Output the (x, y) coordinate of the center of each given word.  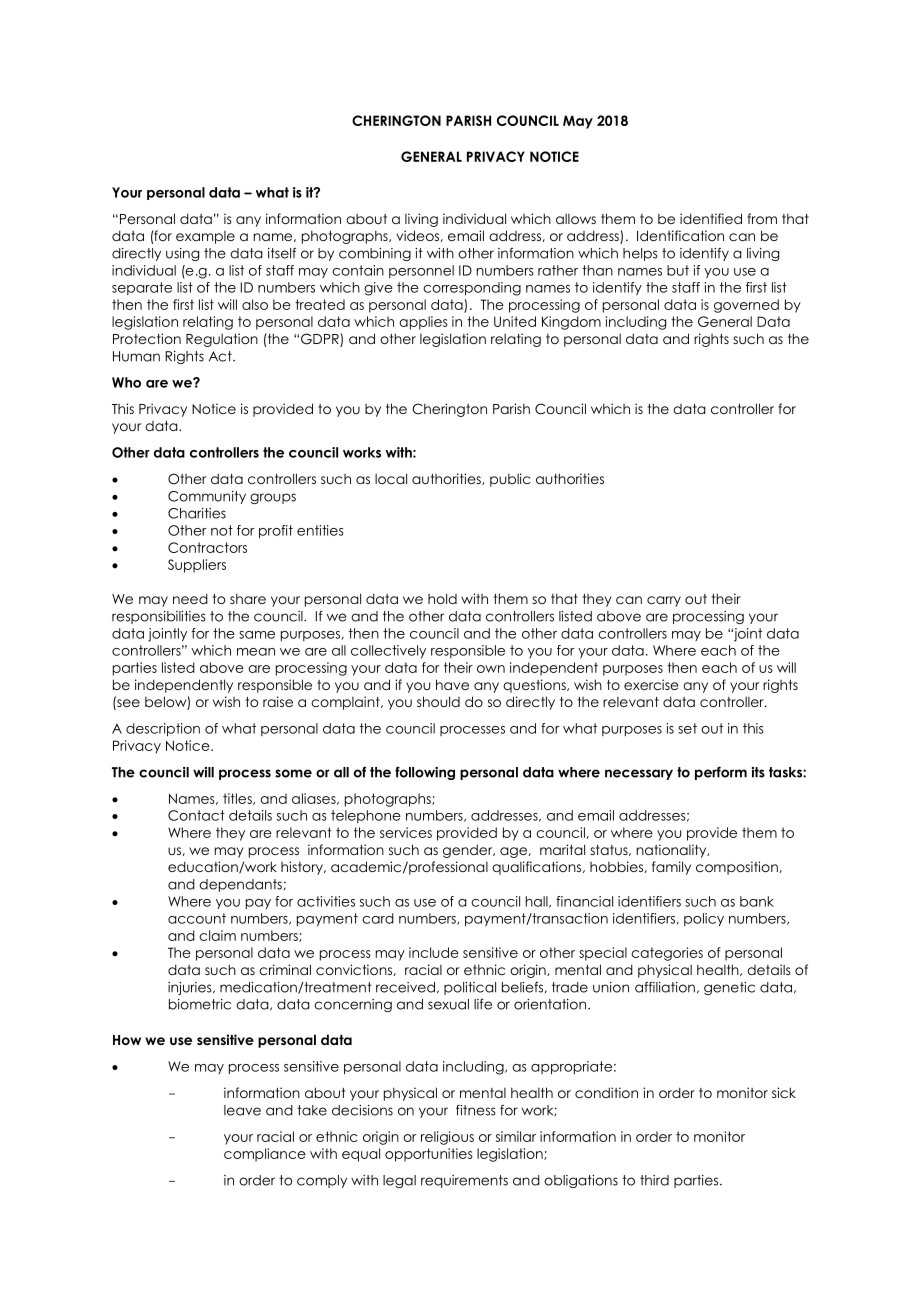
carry (664, 601)
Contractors (207, 547)
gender (469, 851)
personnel (421, 271)
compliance (265, 1155)
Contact (196, 815)
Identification (680, 235)
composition (738, 868)
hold (442, 598)
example (205, 237)
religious (447, 1138)
